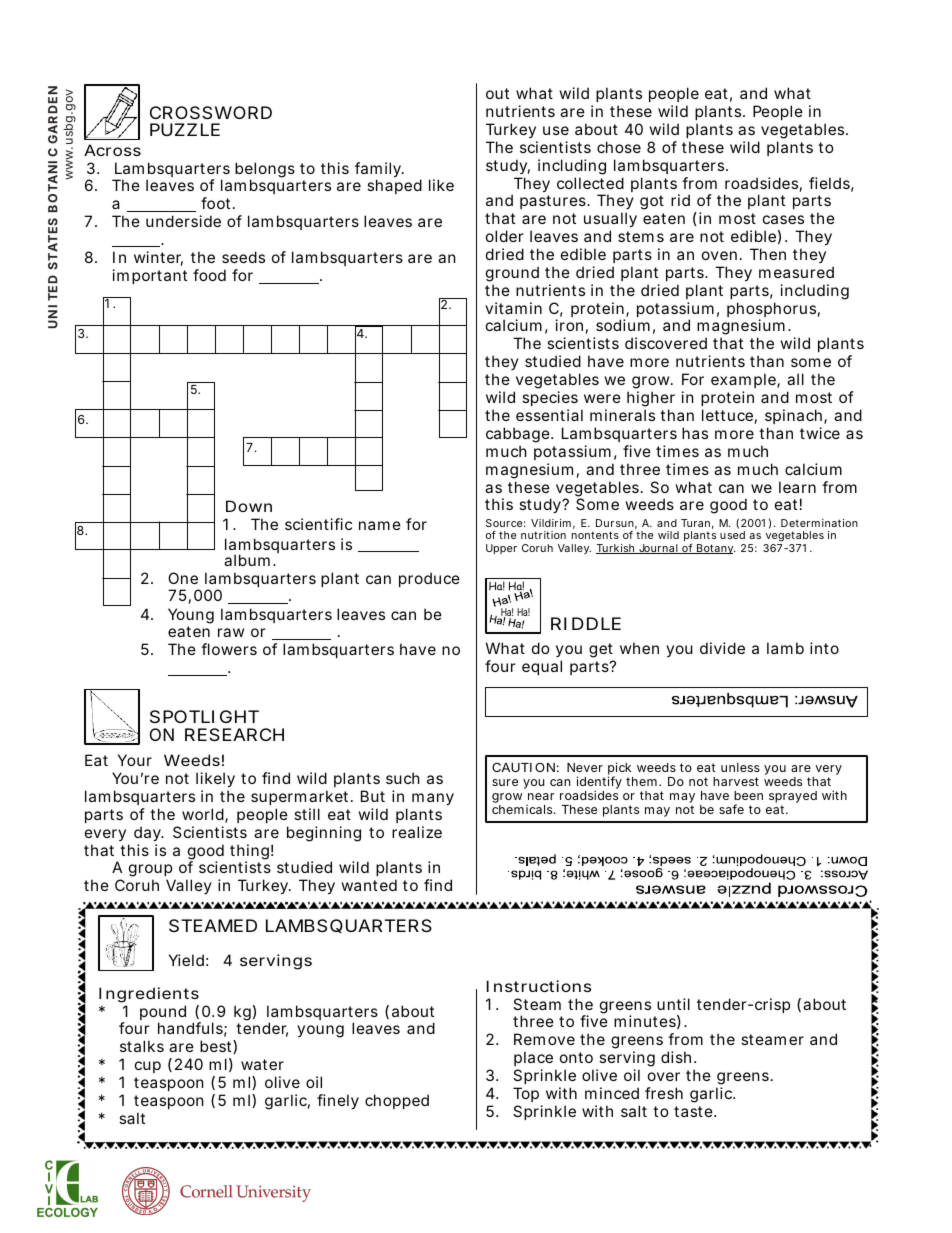  Describe the element at coordinates (429, 579) in the document. I see `produce` at that location.
